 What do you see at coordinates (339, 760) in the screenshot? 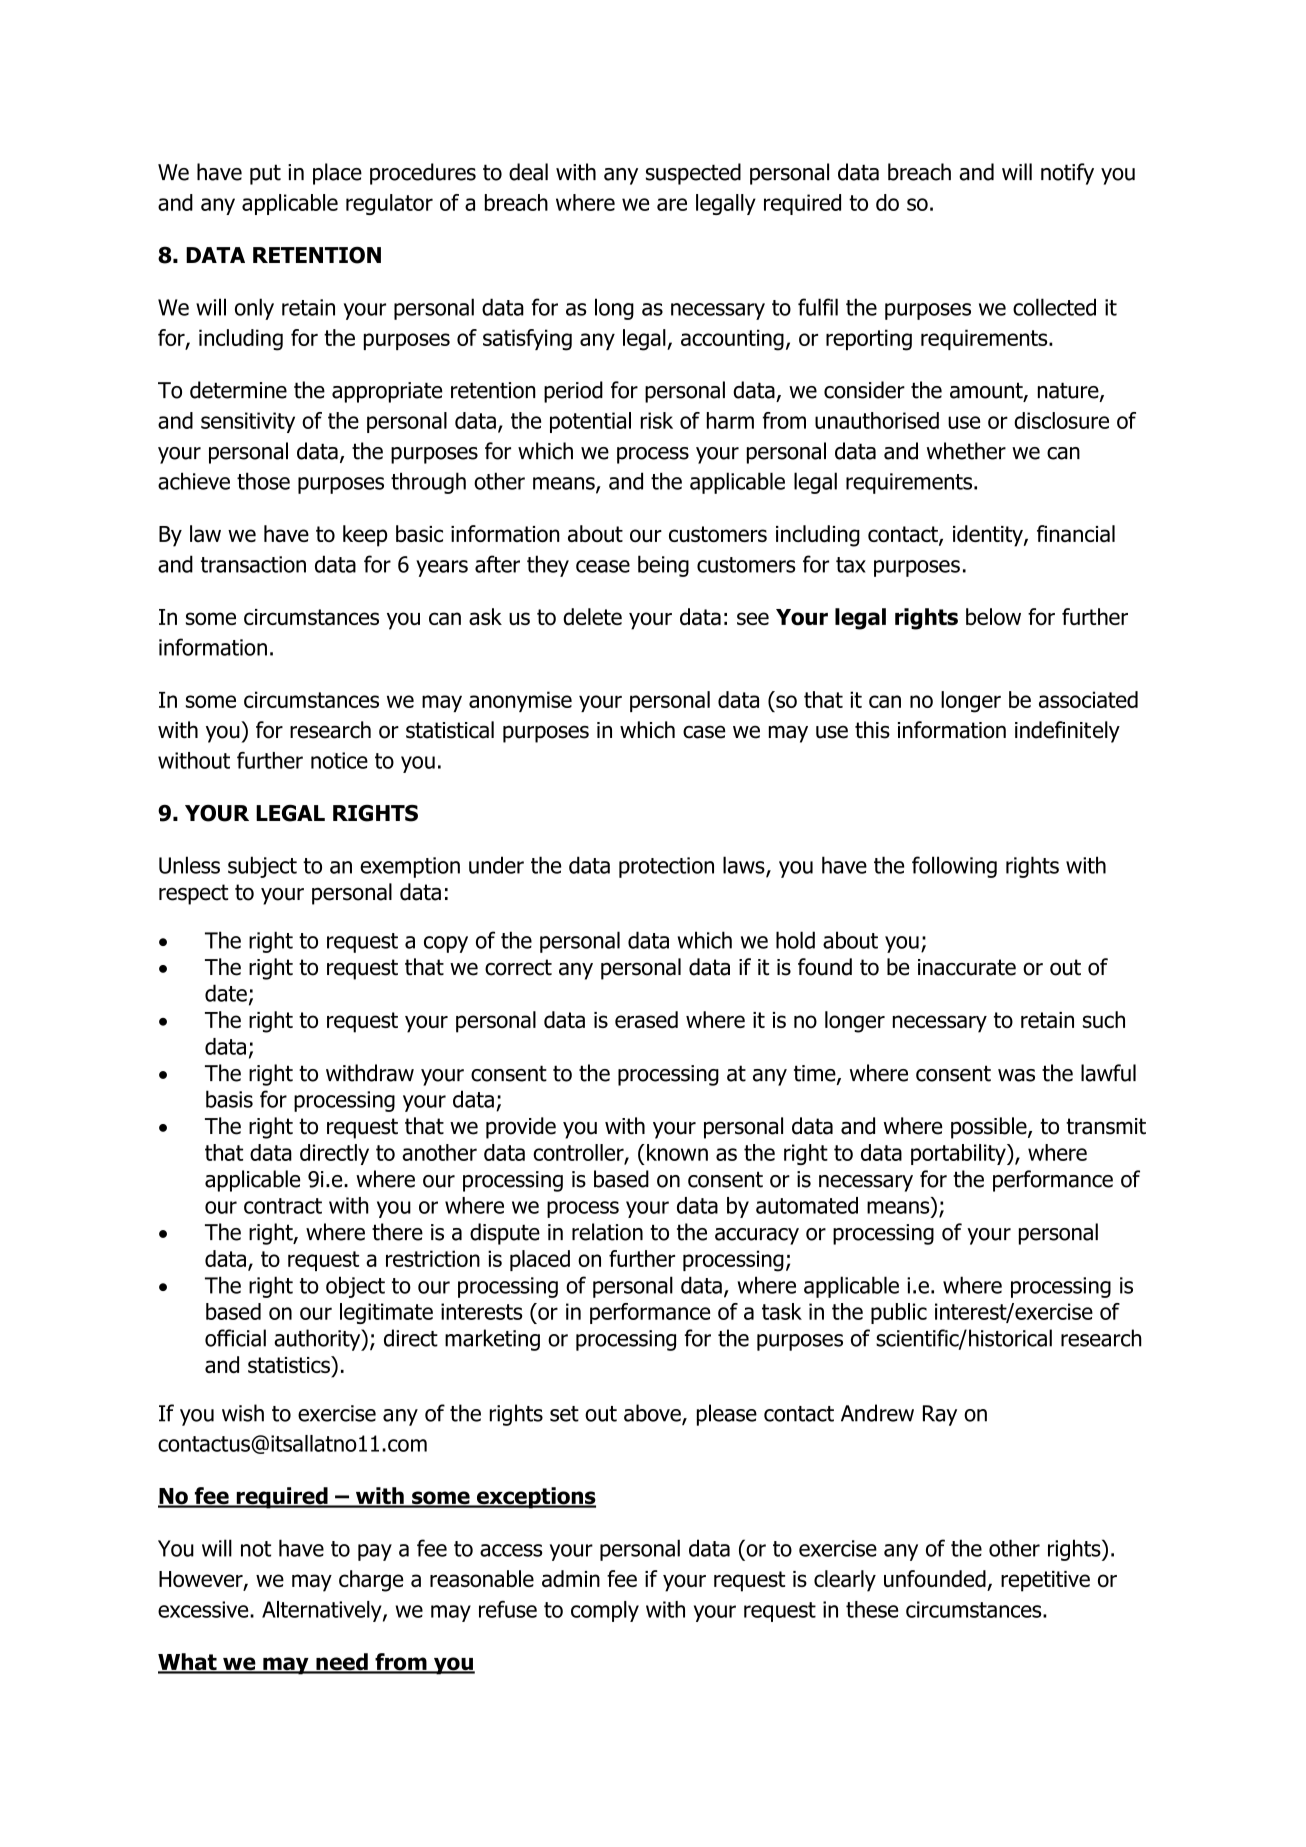
I see `notice` at bounding box center [339, 760].
